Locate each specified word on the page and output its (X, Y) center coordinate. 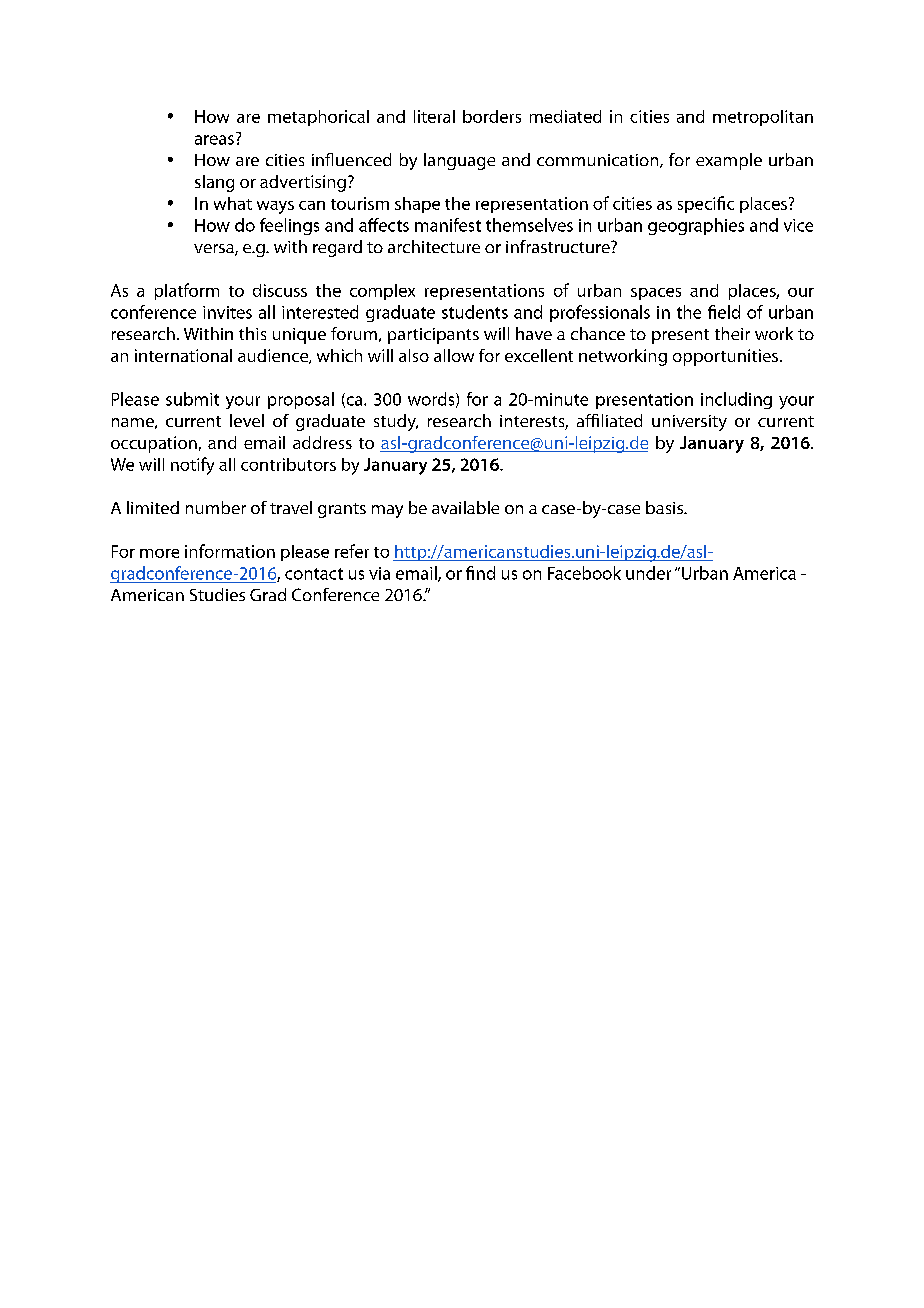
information (230, 551)
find (480, 573)
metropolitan (763, 118)
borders (492, 116)
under (648, 573)
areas (214, 140)
